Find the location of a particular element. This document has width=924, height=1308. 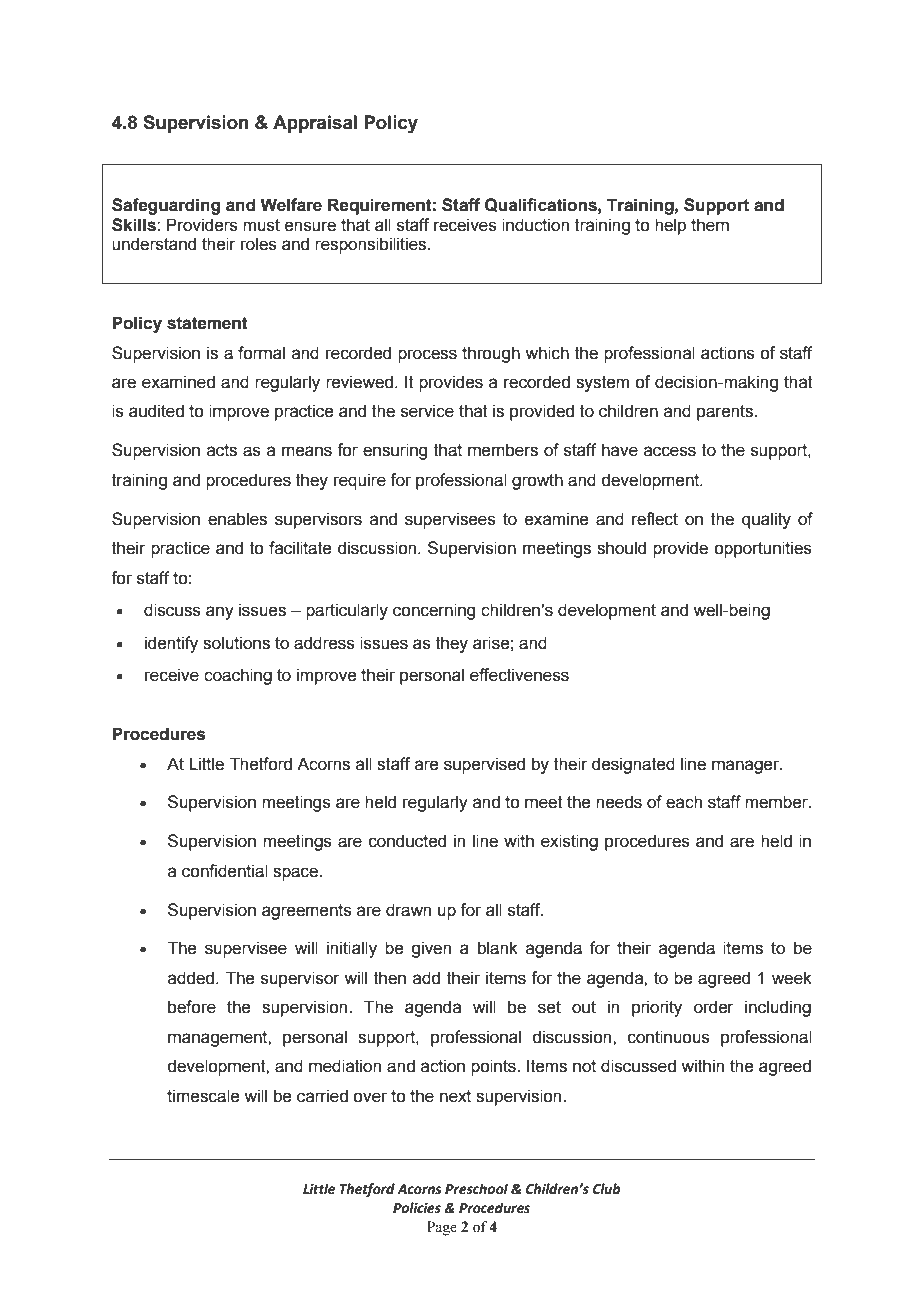

them is located at coordinates (710, 225).
